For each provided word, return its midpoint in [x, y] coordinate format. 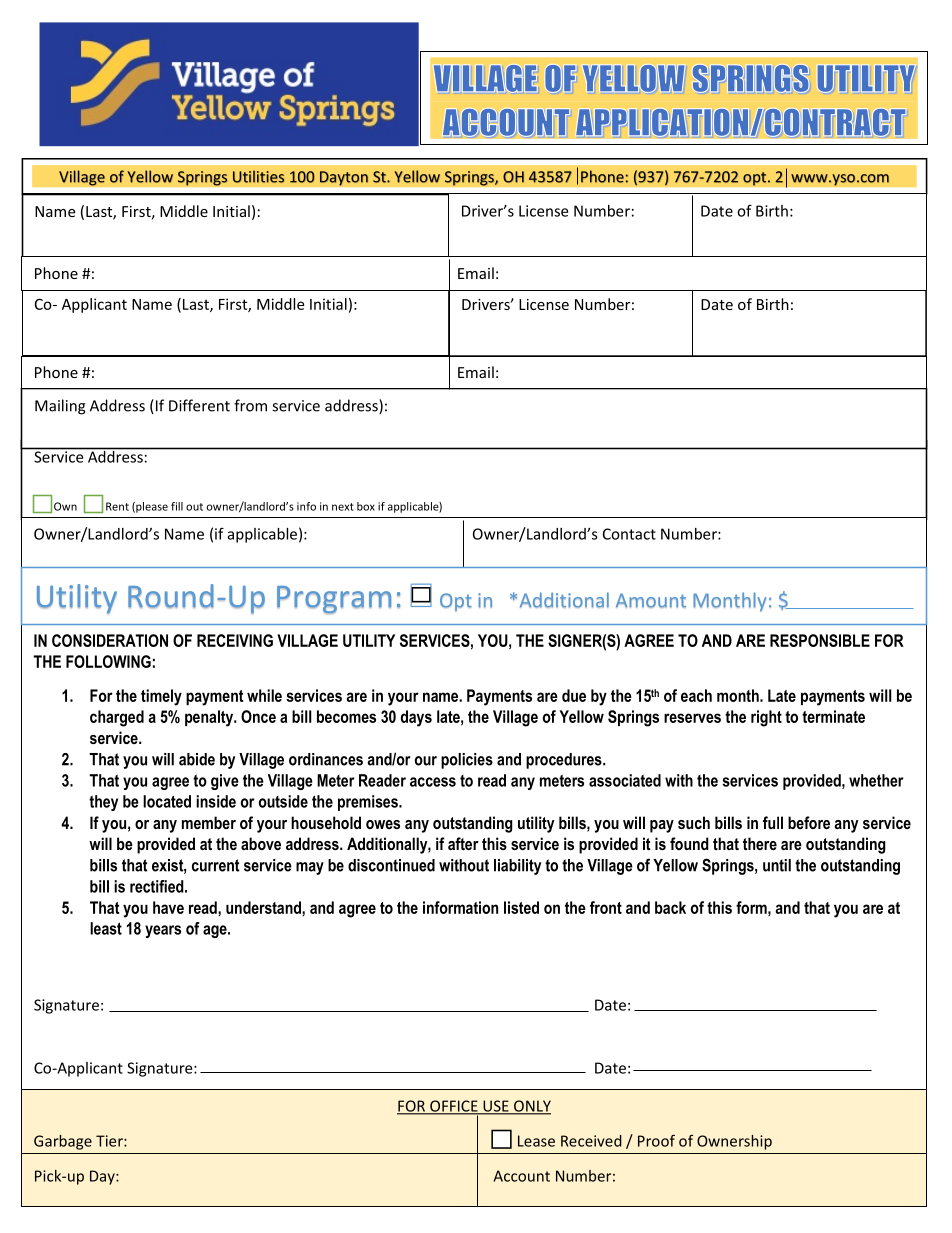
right [766, 718]
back [670, 907]
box [366, 506]
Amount [651, 600]
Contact [629, 534]
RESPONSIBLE [820, 640]
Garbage [63, 1142]
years [163, 931]
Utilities [258, 176]
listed [521, 907]
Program [334, 600]
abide [197, 759]
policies [467, 761]
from [250, 405]
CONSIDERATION [110, 640]
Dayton [344, 178]
